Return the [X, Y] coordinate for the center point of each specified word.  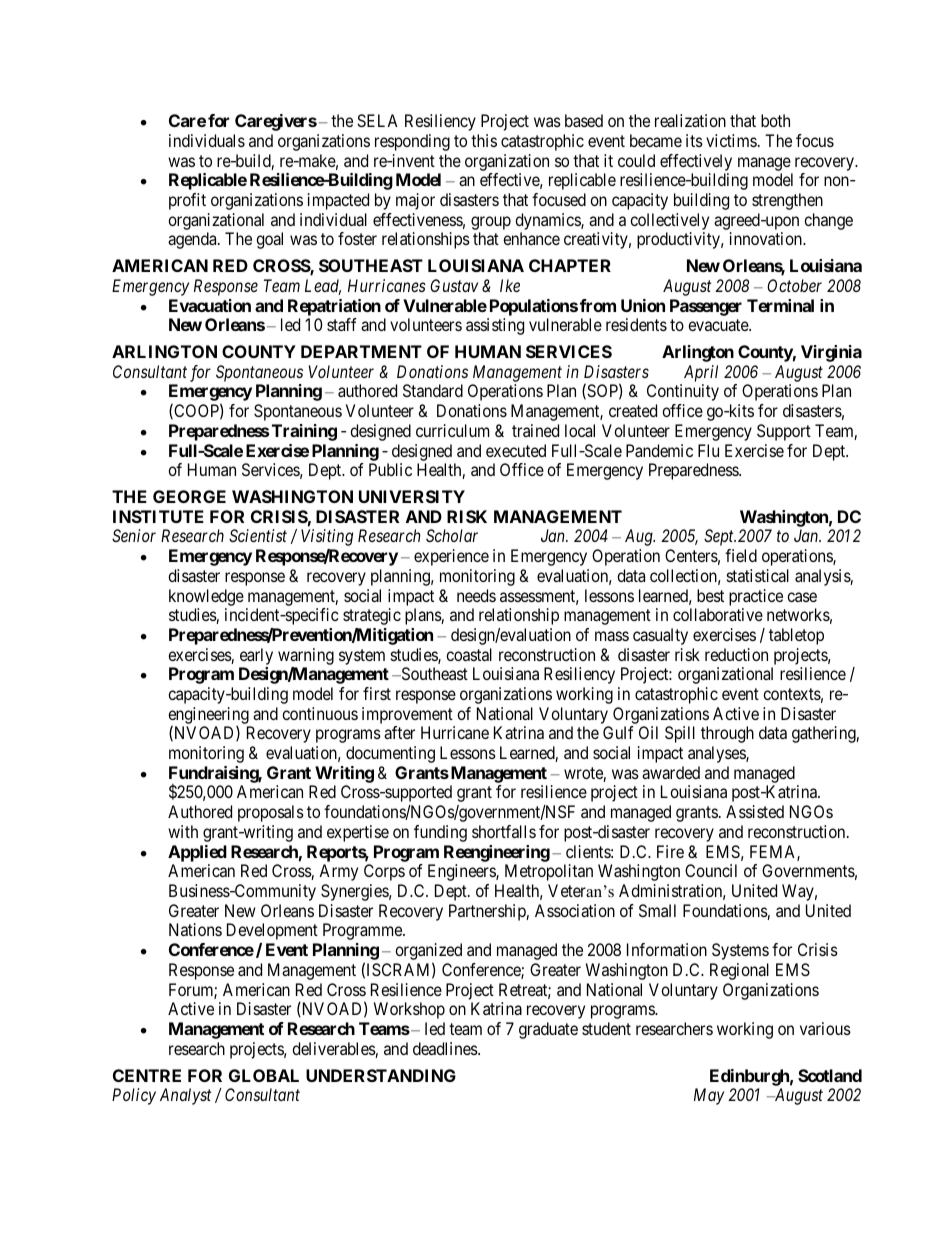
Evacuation [210, 305]
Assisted [755, 811]
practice [756, 597]
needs [476, 595]
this [484, 140]
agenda [193, 240]
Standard [433, 390]
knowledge [206, 597]
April [701, 373]
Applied [197, 853]
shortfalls [504, 831]
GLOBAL [264, 1075]
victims [731, 140]
